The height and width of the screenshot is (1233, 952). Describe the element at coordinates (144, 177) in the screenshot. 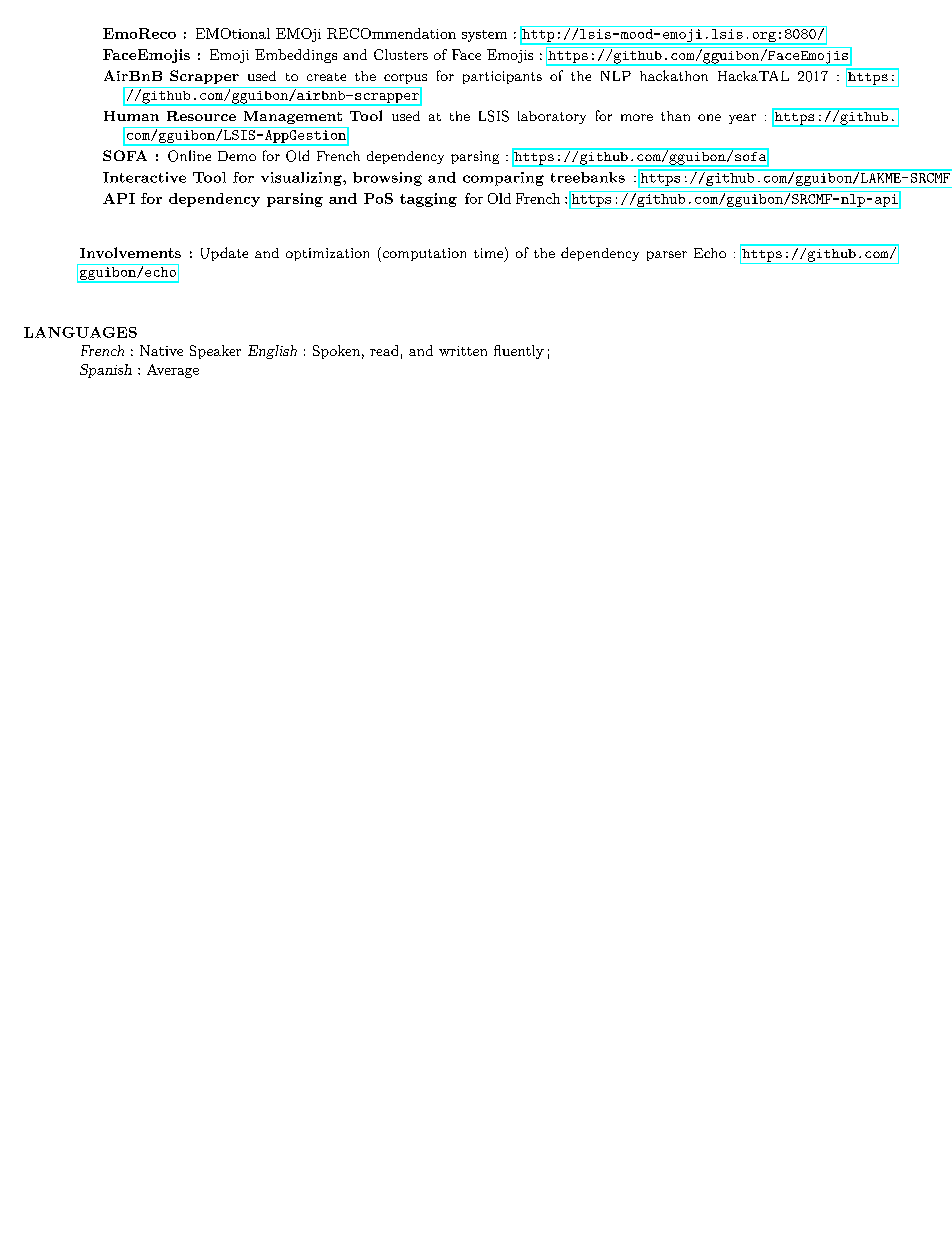

I see `Interactive` at that location.
